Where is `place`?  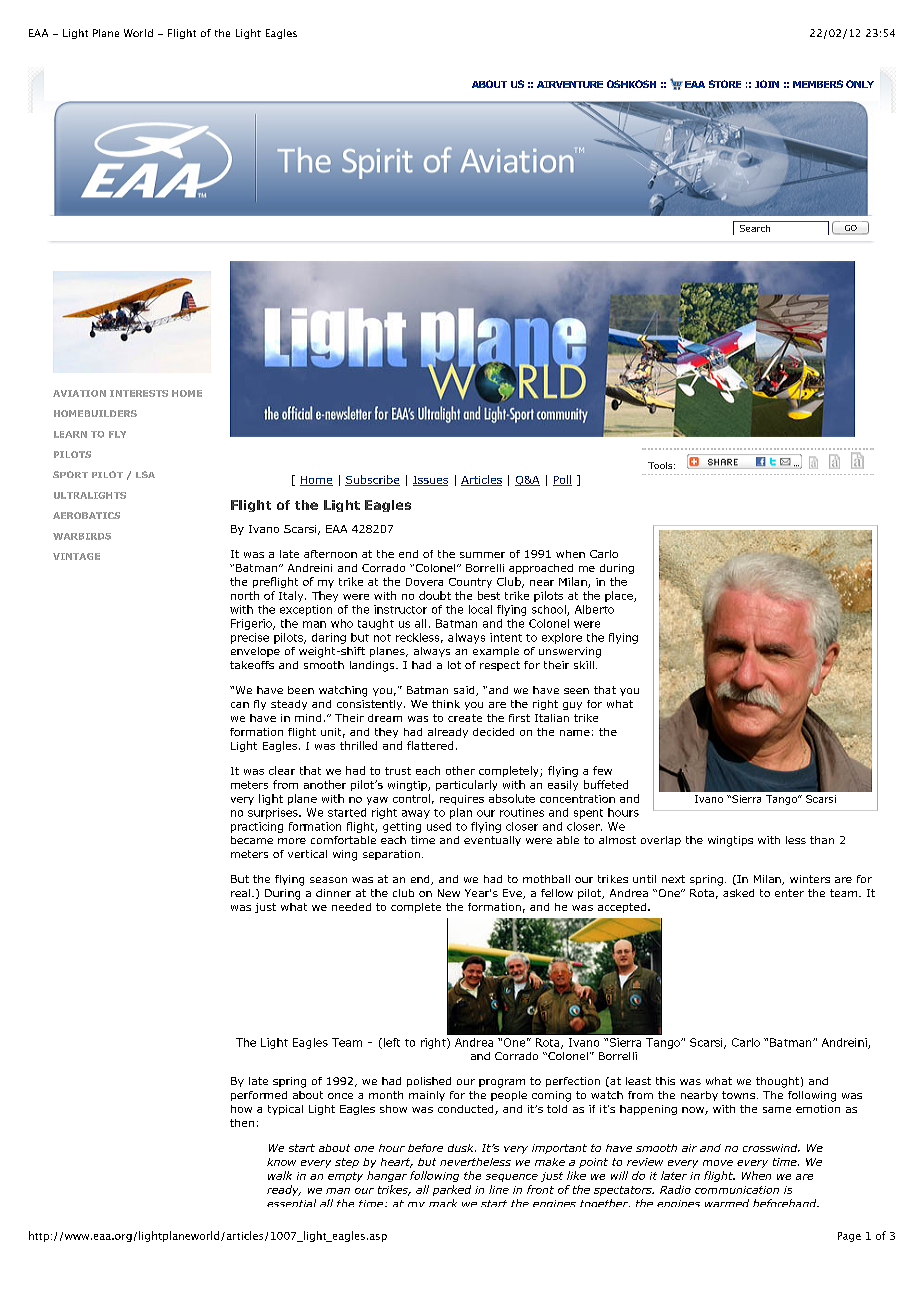
place is located at coordinates (620, 596).
